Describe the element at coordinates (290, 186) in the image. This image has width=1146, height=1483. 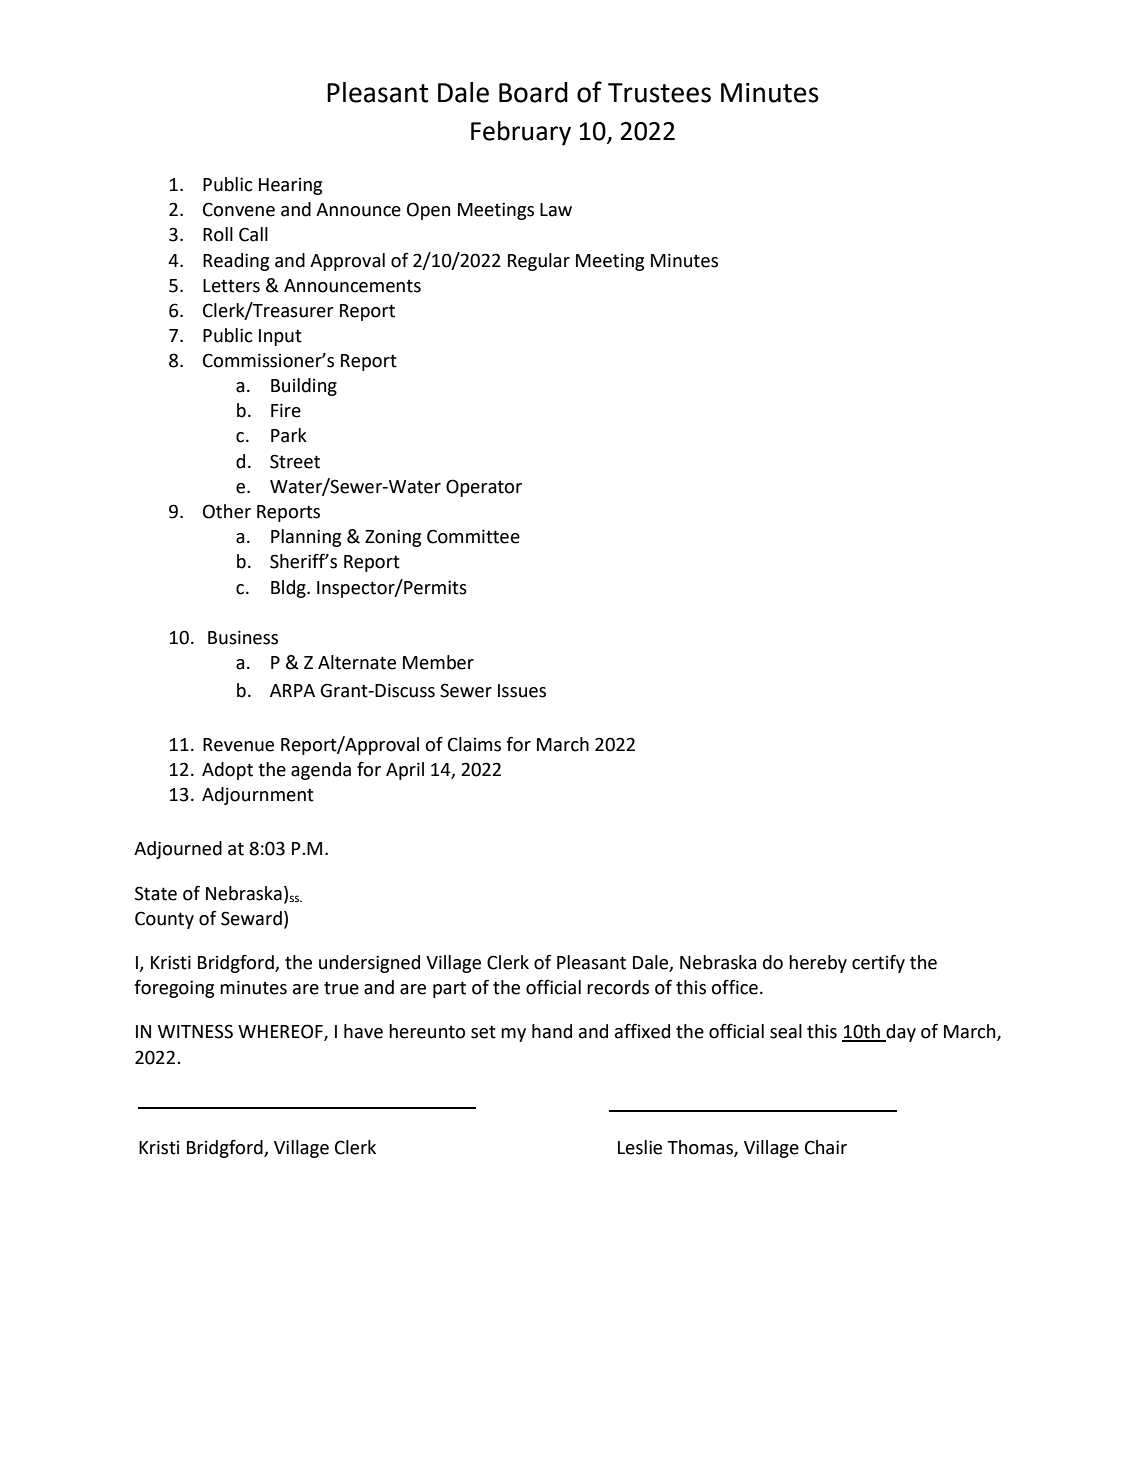
I see `Hearing` at that location.
